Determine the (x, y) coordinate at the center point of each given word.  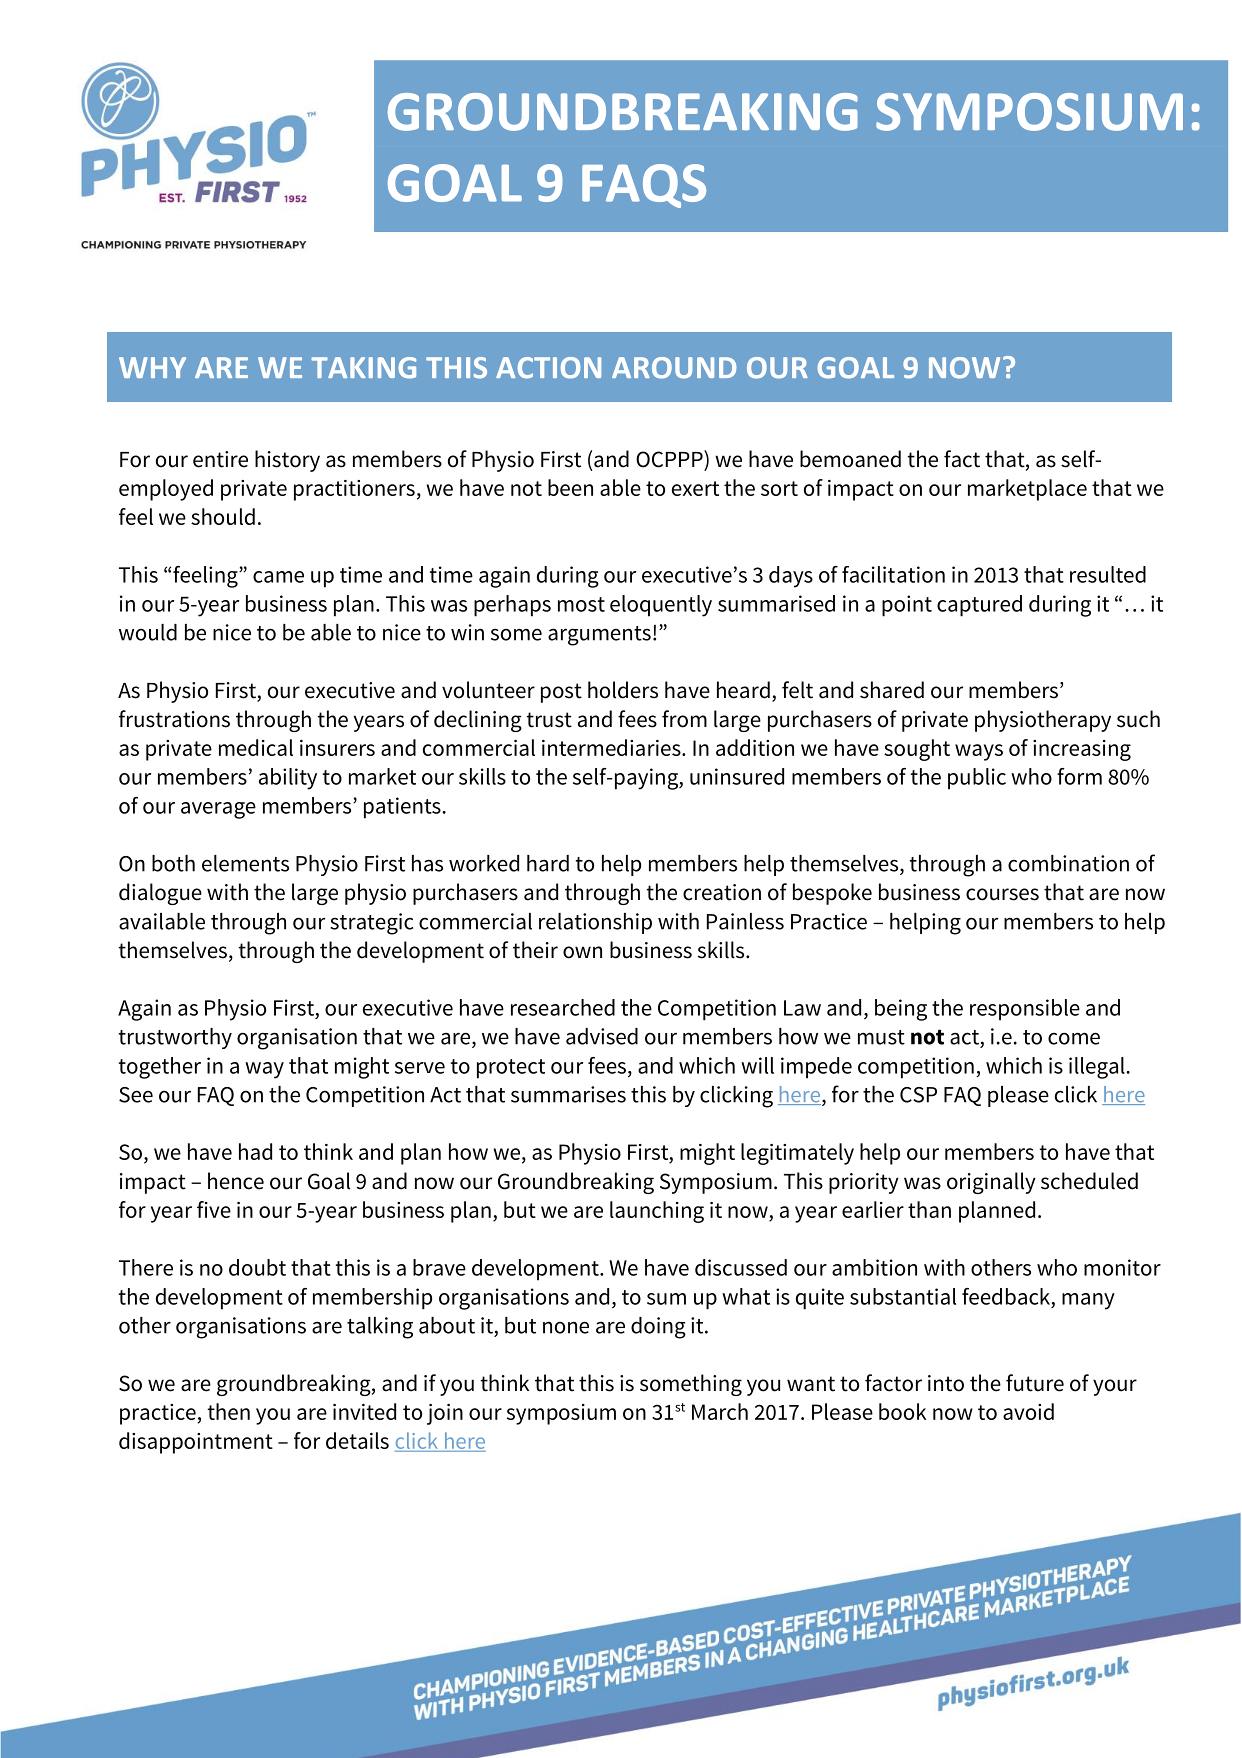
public (977, 779)
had (255, 1151)
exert (695, 488)
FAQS (644, 186)
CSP (918, 1095)
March (720, 1411)
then (228, 1411)
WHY (152, 367)
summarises (568, 1094)
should (223, 516)
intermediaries (612, 747)
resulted (1108, 574)
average (218, 810)
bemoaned (850, 459)
